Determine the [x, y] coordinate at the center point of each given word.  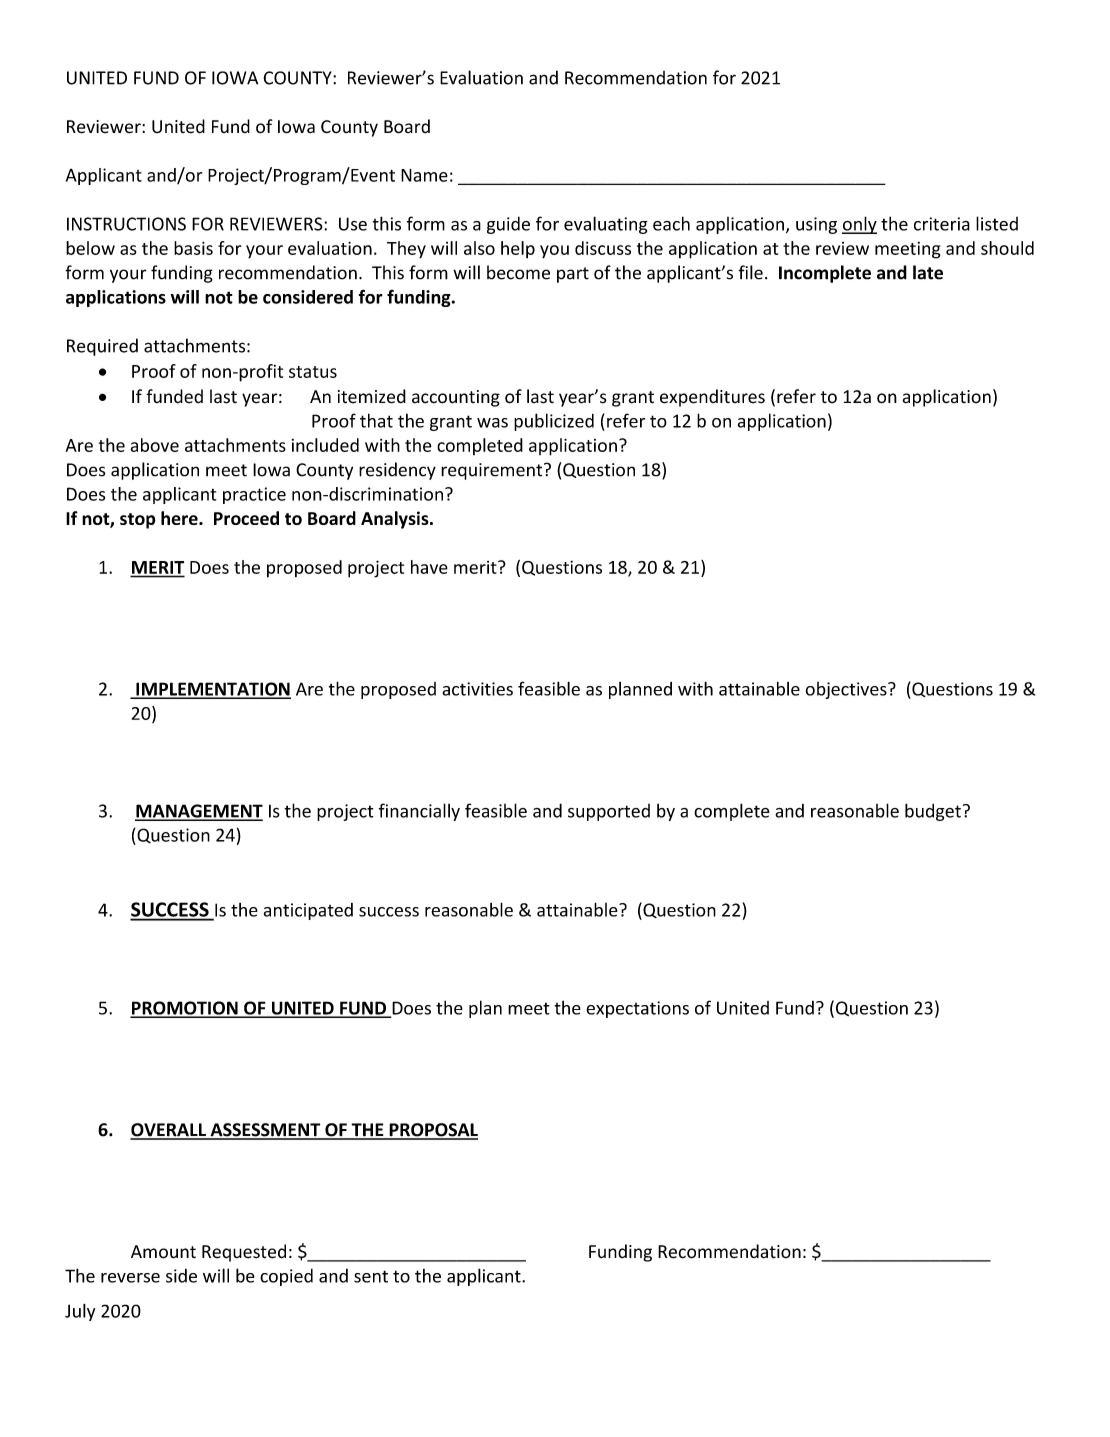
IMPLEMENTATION [212, 690]
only [859, 225]
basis [193, 248]
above [155, 445]
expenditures [712, 398]
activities [477, 689]
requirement [493, 471]
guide [508, 225]
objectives [847, 690]
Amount [163, 1252]
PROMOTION [185, 1009]
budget [933, 812]
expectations [637, 1009]
